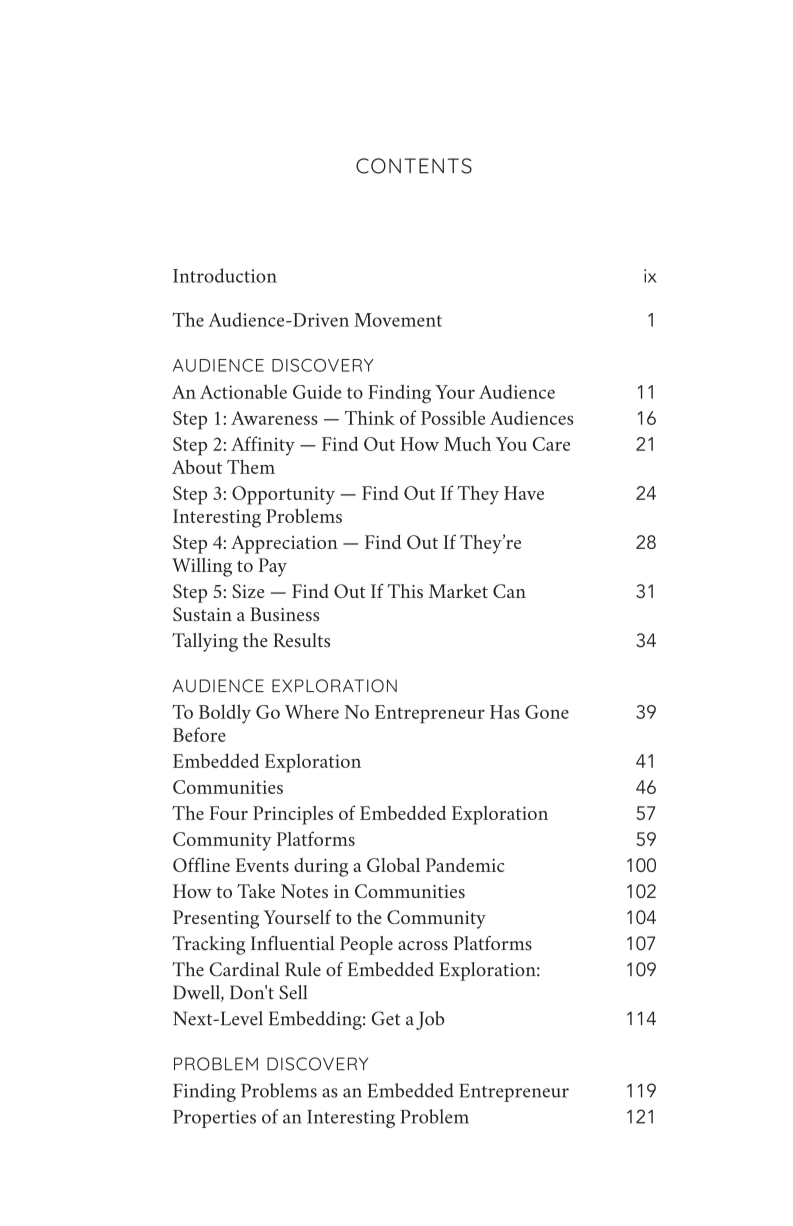 The width and height of the image is (793, 1226). Describe the element at coordinates (370, 417) in the image. I see `Think` at that location.
